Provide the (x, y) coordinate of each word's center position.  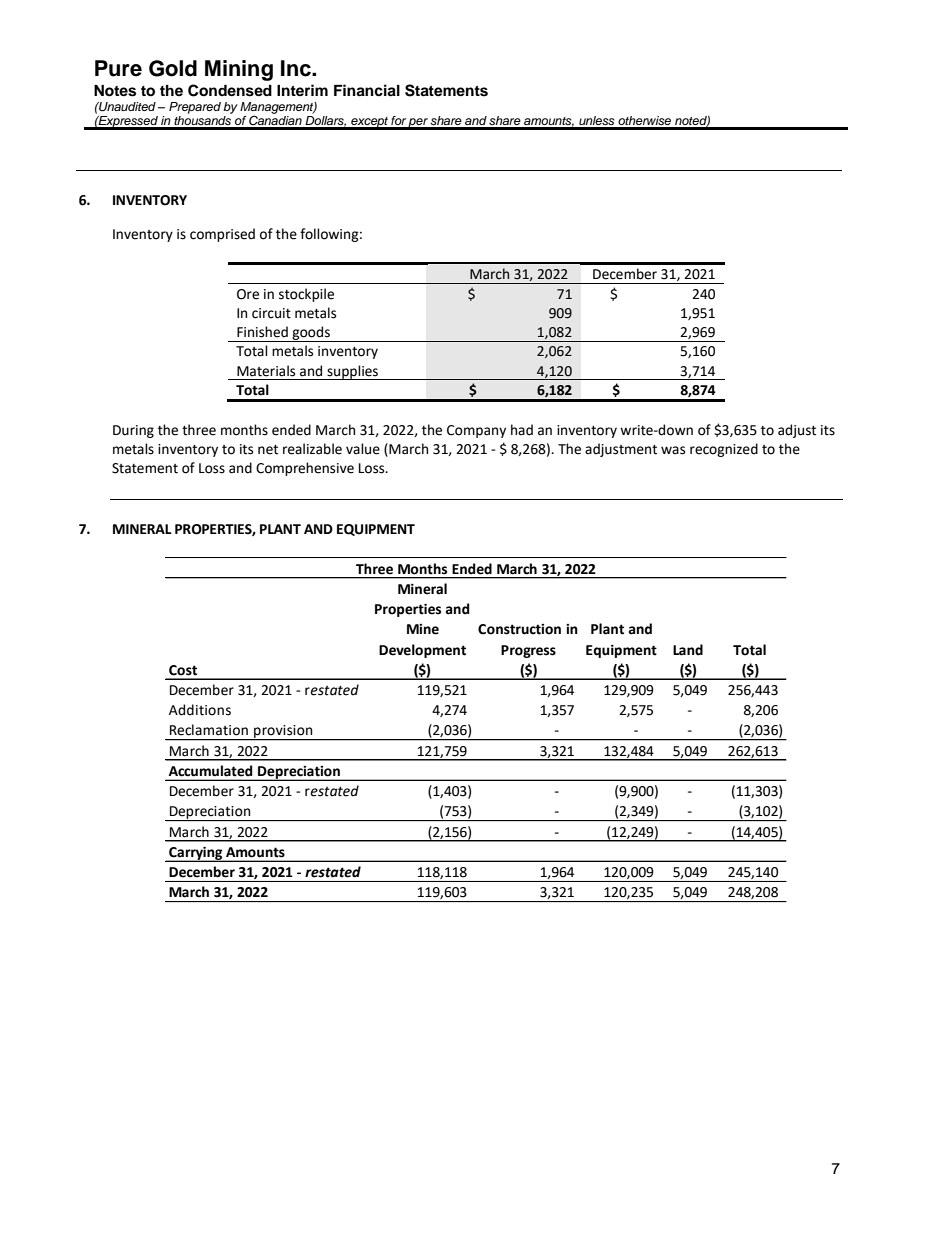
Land (688, 650)
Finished (262, 332)
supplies (353, 372)
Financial (367, 90)
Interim (302, 90)
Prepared (195, 108)
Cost (183, 670)
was (673, 450)
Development (422, 651)
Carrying (196, 854)
